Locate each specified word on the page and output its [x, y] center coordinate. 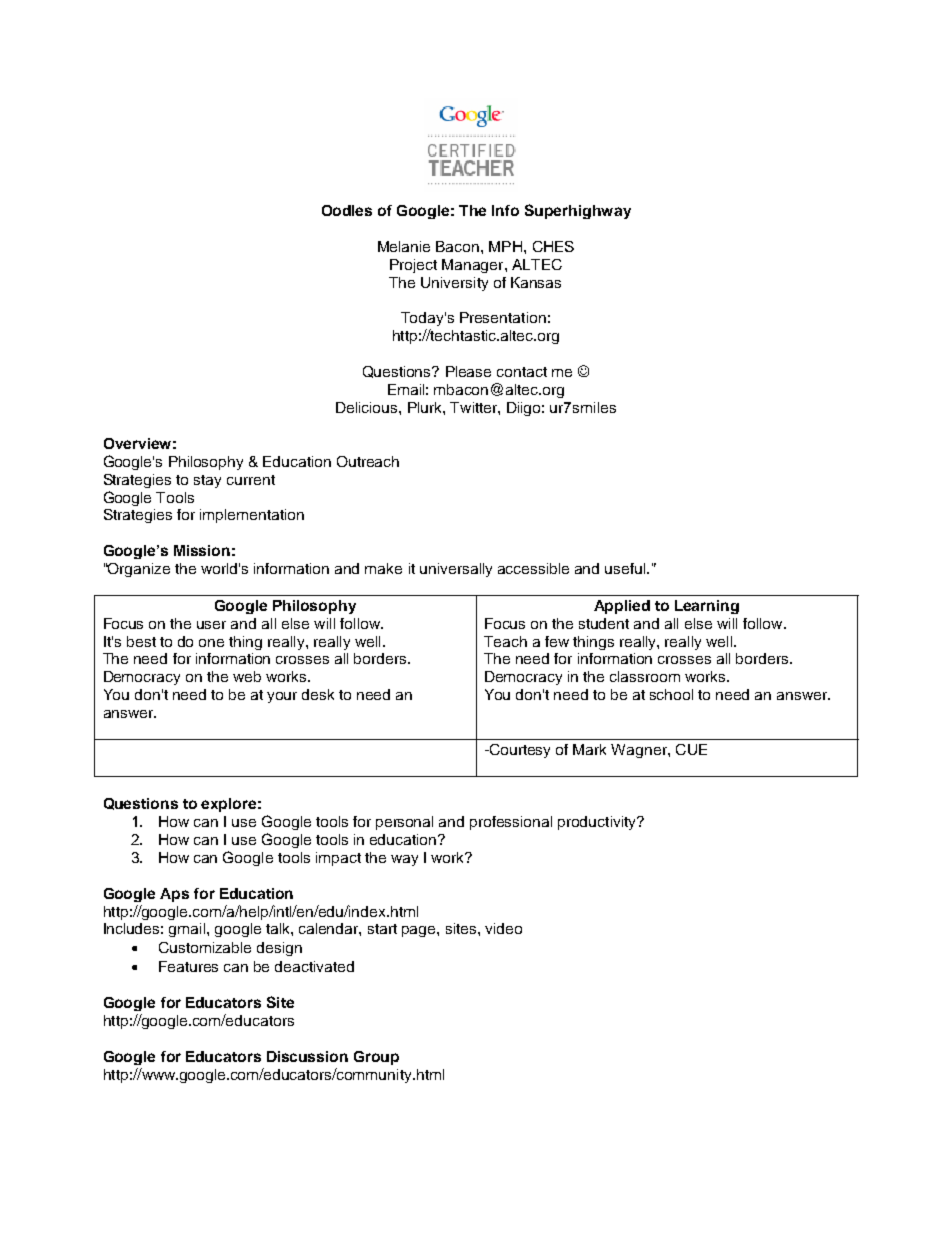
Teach [505, 641]
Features [188, 966]
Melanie [404, 246]
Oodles [347, 210]
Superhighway [578, 211]
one [211, 643]
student [604, 623]
